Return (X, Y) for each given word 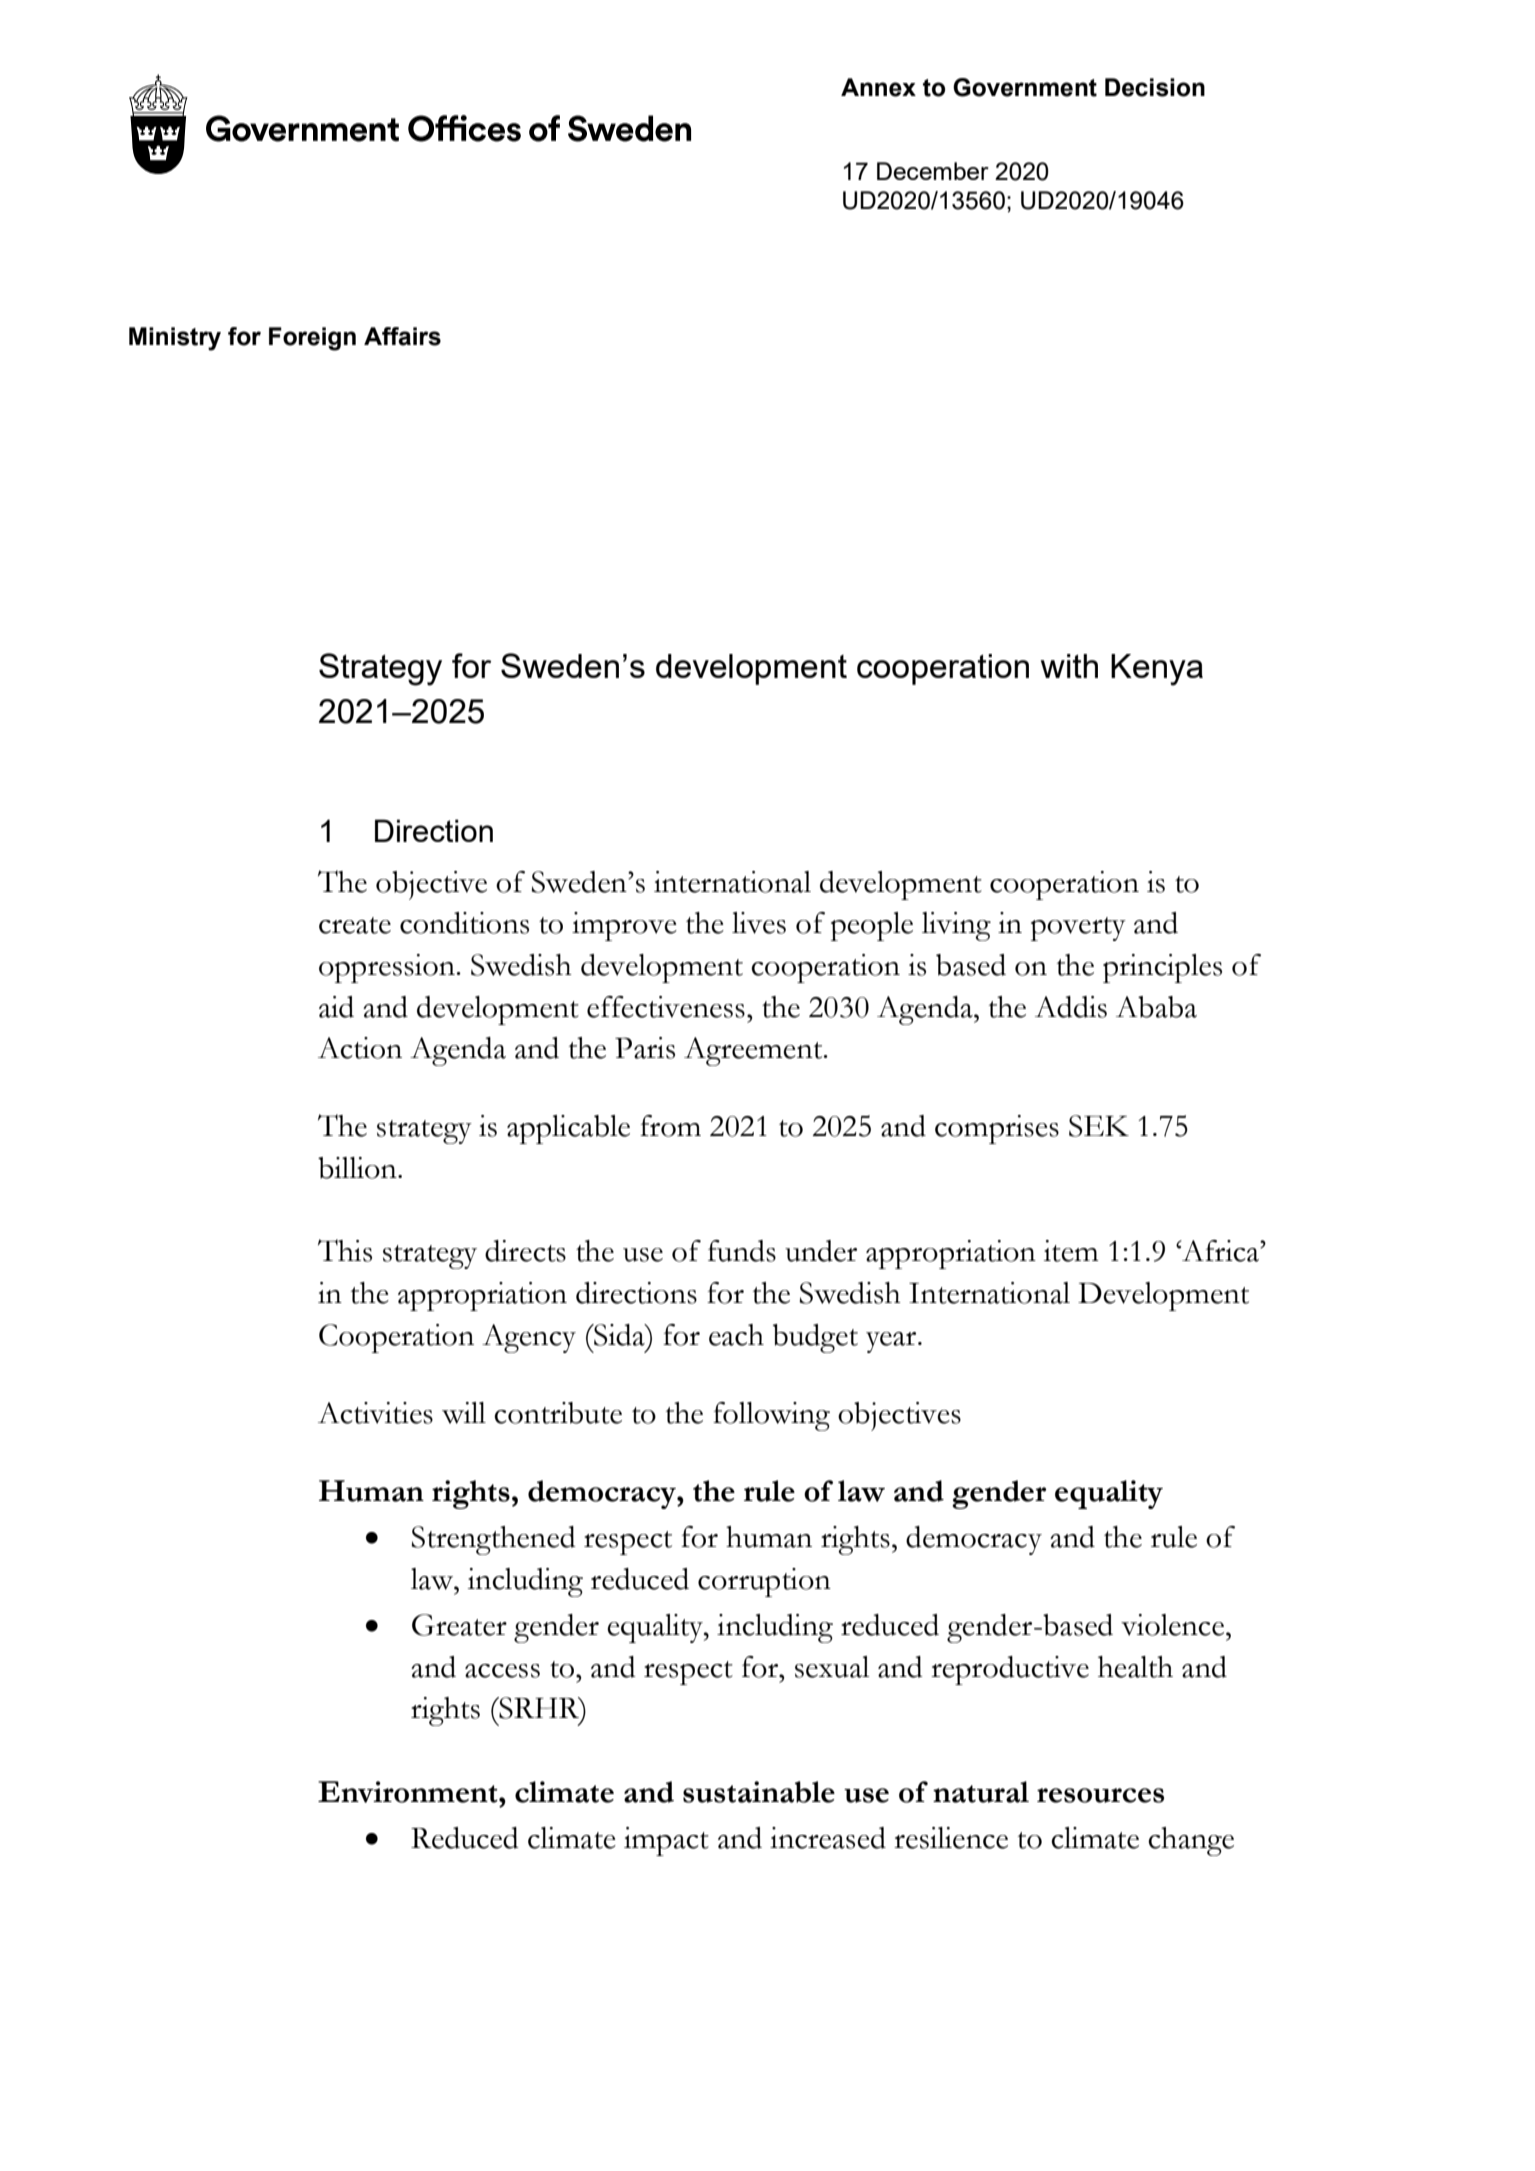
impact (666, 1841)
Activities (375, 1413)
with (1069, 666)
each (736, 1335)
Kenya (1157, 670)
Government (1025, 87)
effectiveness (666, 1007)
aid (336, 1007)
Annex (878, 87)
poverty (1078, 929)
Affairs (402, 336)
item (1071, 1251)
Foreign (312, 339)
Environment (409, 1792)
